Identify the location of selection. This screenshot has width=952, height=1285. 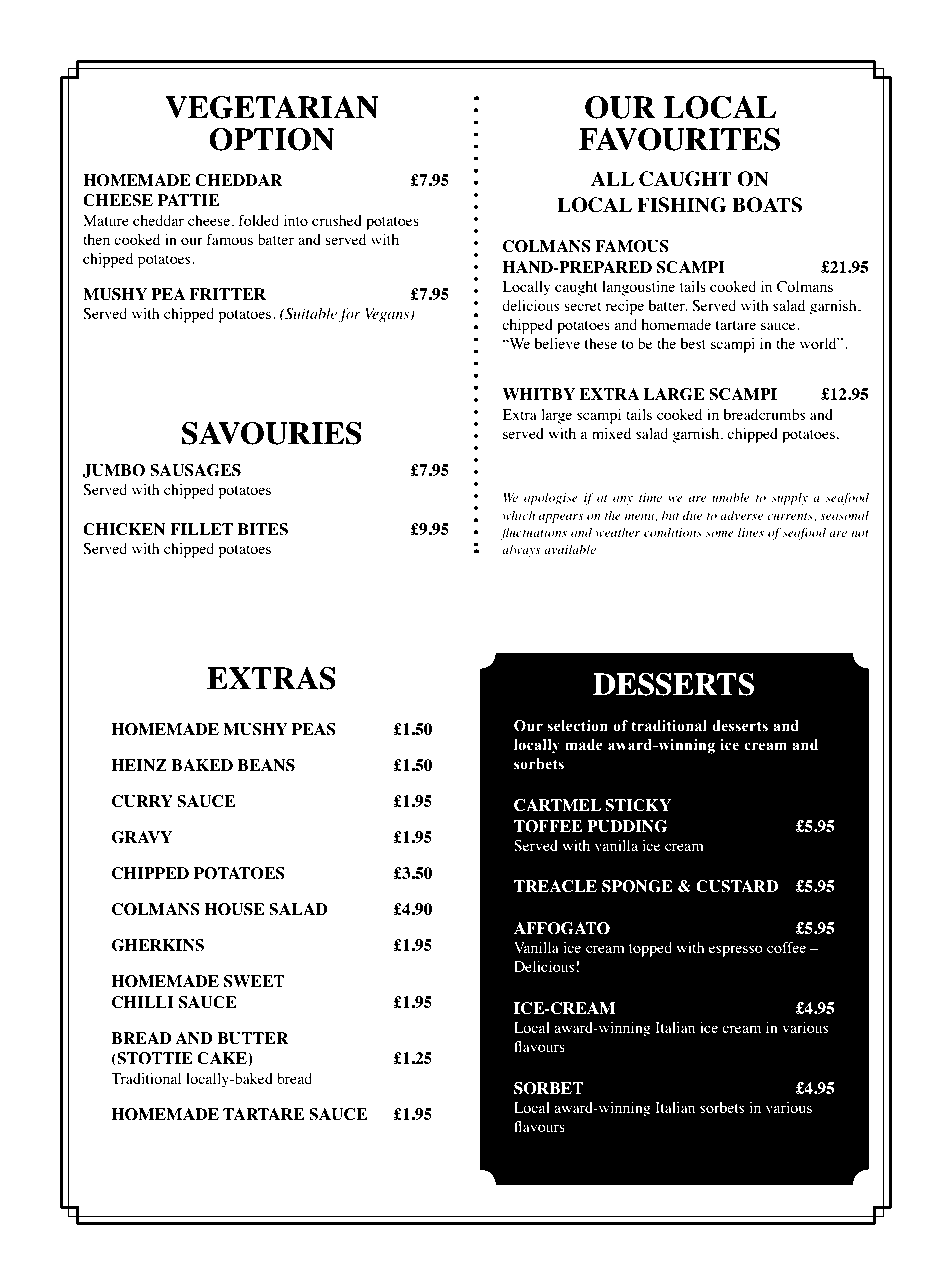
(577, 726).
